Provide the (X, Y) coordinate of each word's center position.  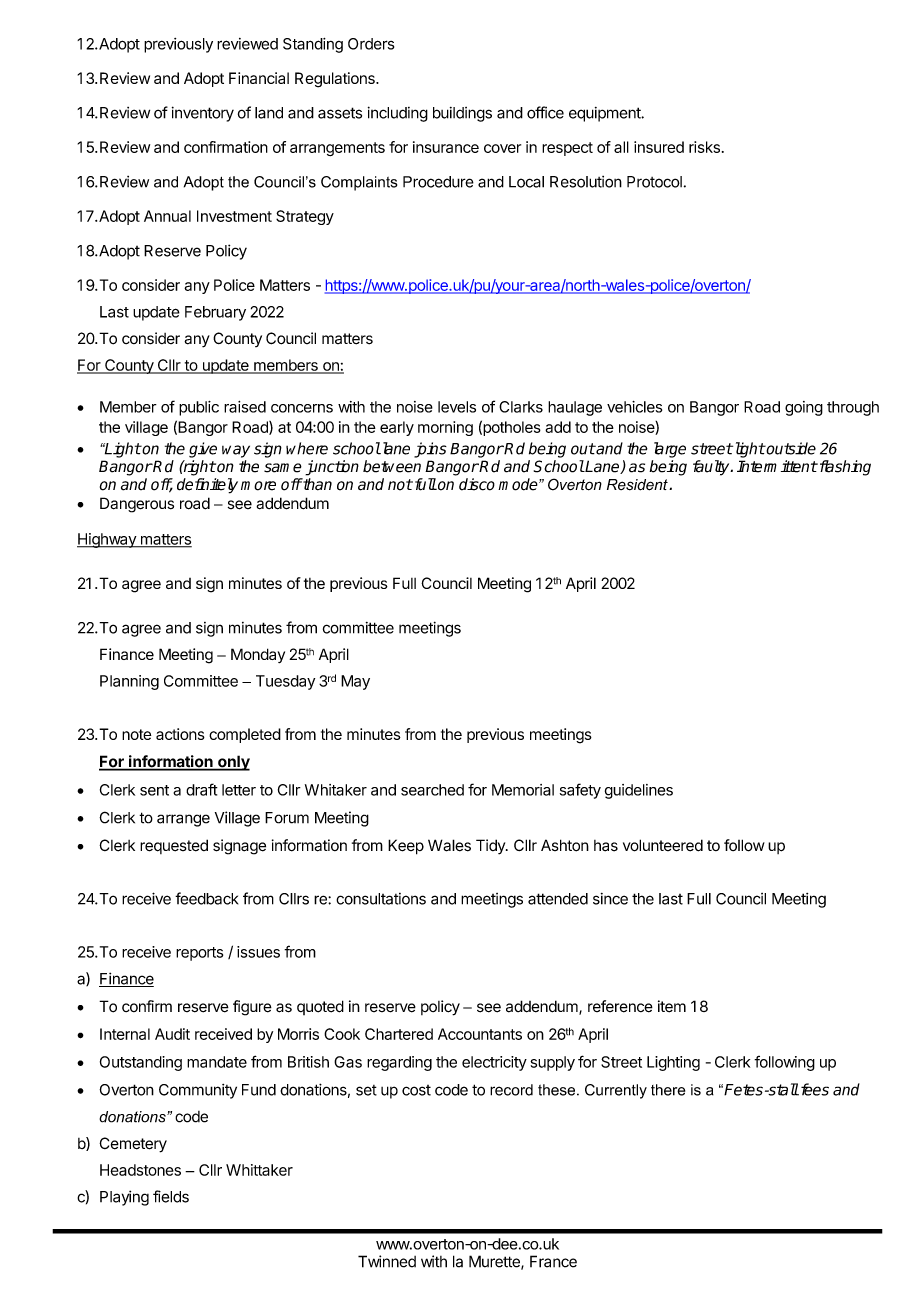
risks (704, 147)
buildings (462, 114)
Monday (258, 655)
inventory (203, 114)
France (553, 1261)
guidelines (639, 791)
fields (171, 1196)
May (355, 682)
